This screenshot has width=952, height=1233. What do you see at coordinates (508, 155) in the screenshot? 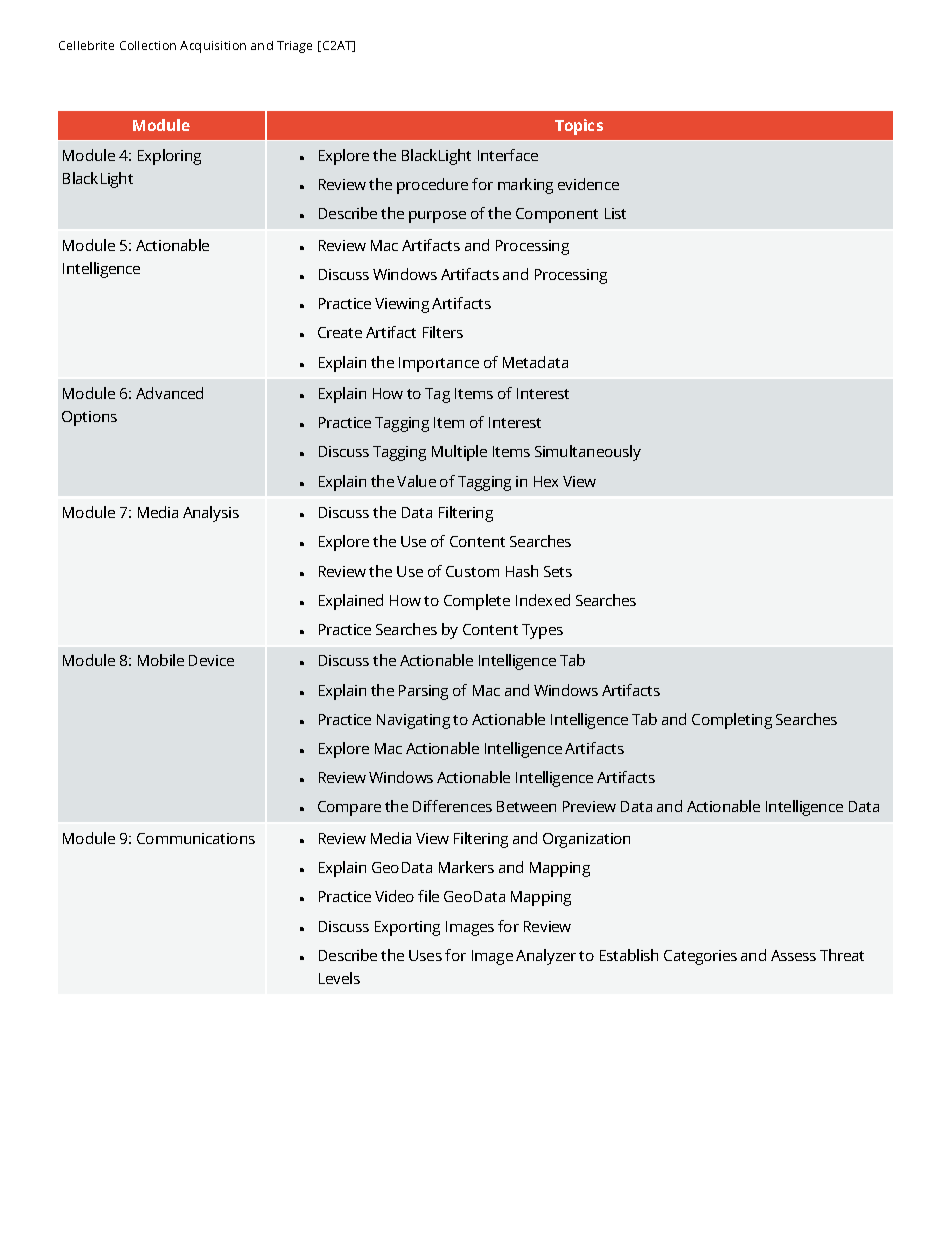
I see `Interface` at bounding box center [508, 155].
